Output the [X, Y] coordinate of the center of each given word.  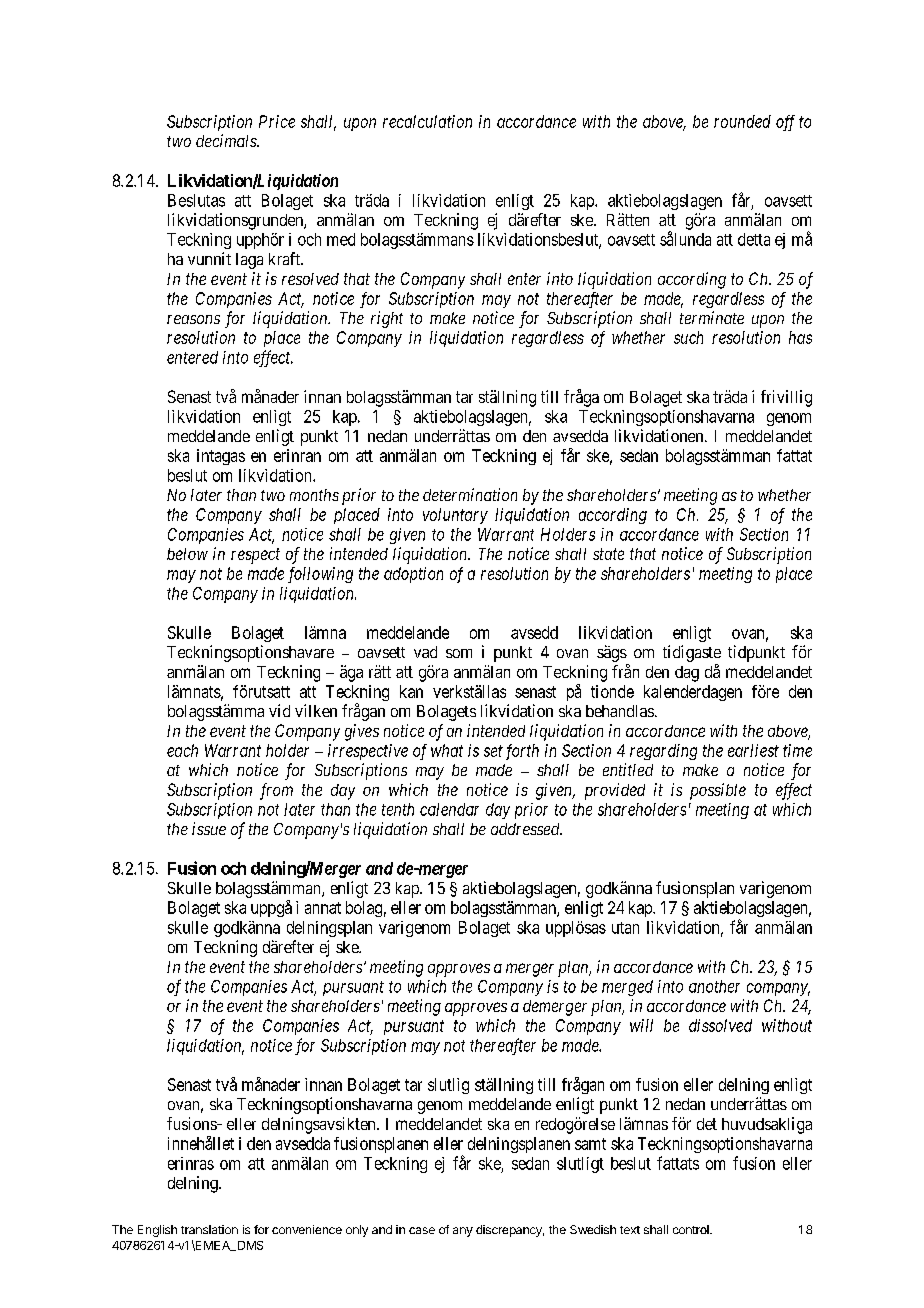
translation [209, 1229]
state [608, 554]
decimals [227, 140]
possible [718, 791]
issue [209, 828]
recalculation [427, 121]
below [187, 554]
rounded [742, 121]
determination [470, 494]
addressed [526, 829]
